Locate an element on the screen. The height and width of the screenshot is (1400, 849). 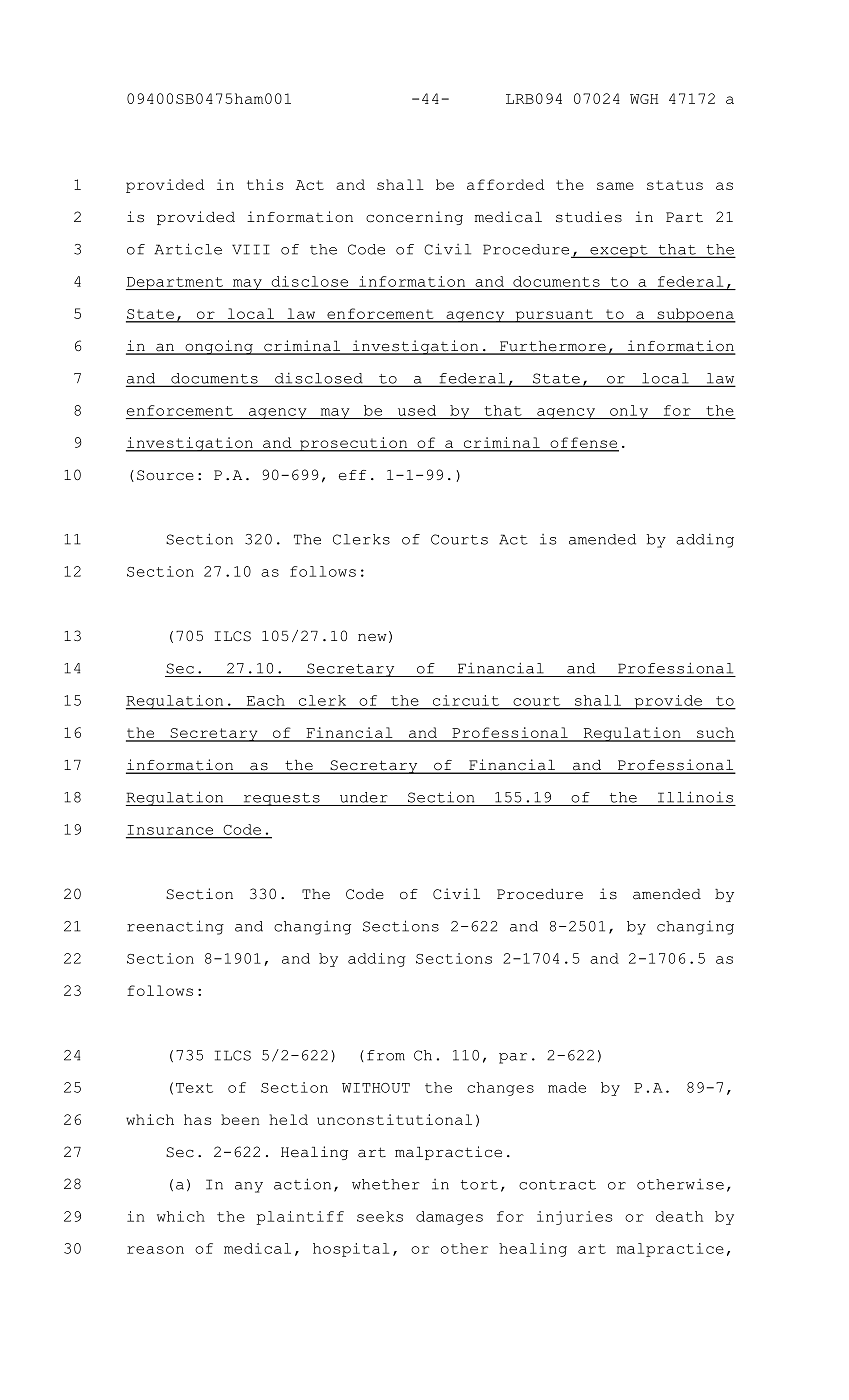
status is located at coordinates (675, 185).
